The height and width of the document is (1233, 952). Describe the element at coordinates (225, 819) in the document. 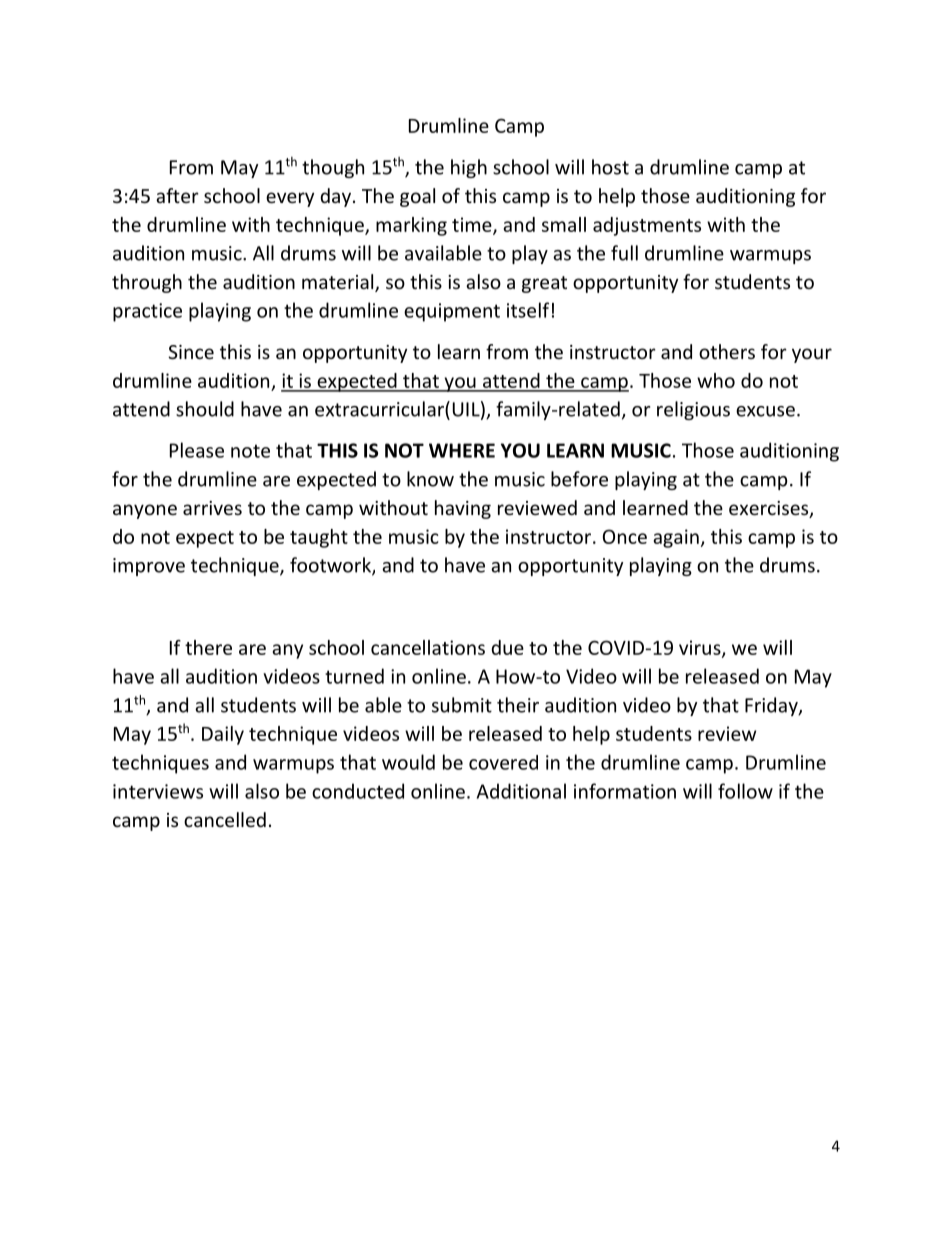

I see `cancelled` at that location.
